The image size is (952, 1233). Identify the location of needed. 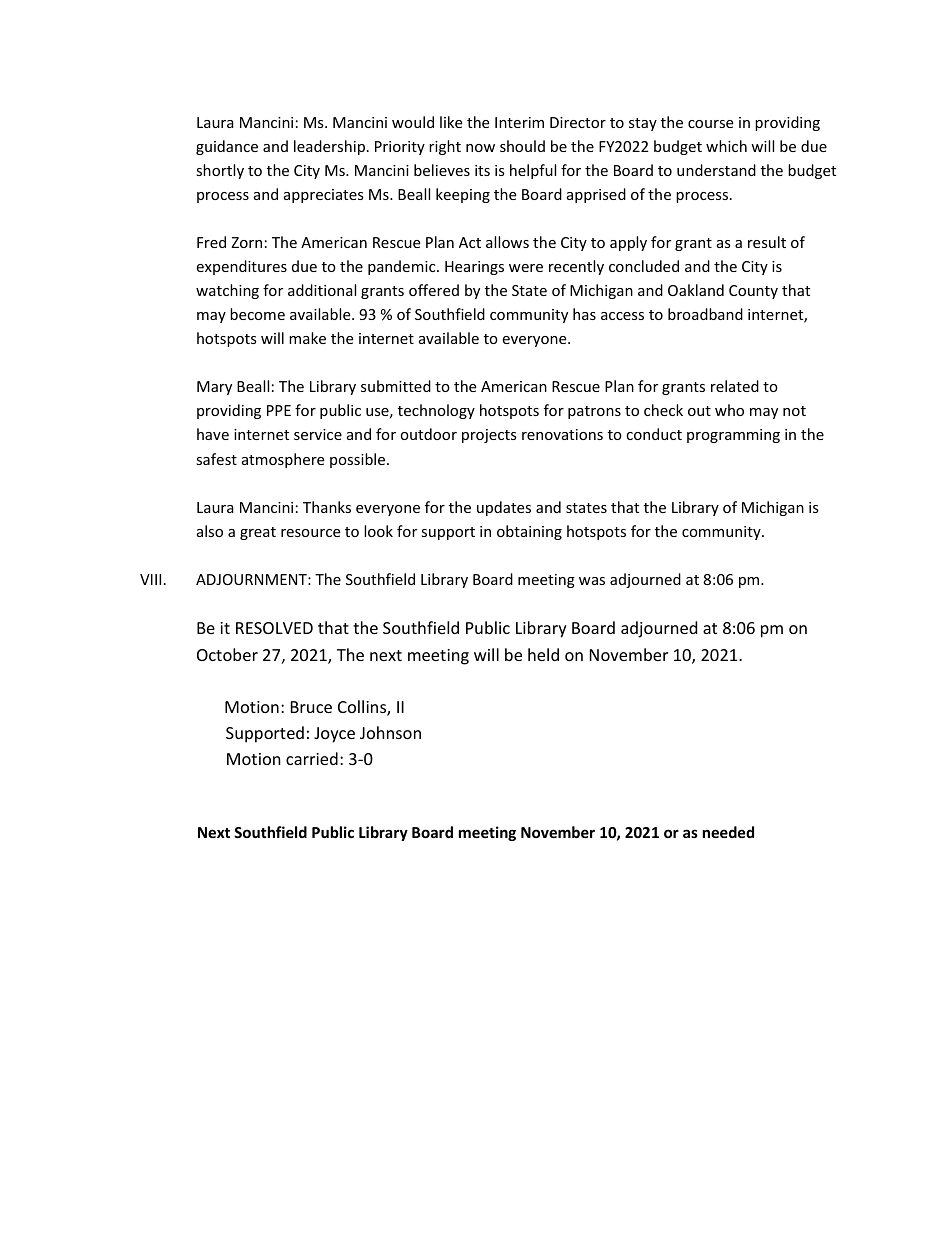
(728, 832).
